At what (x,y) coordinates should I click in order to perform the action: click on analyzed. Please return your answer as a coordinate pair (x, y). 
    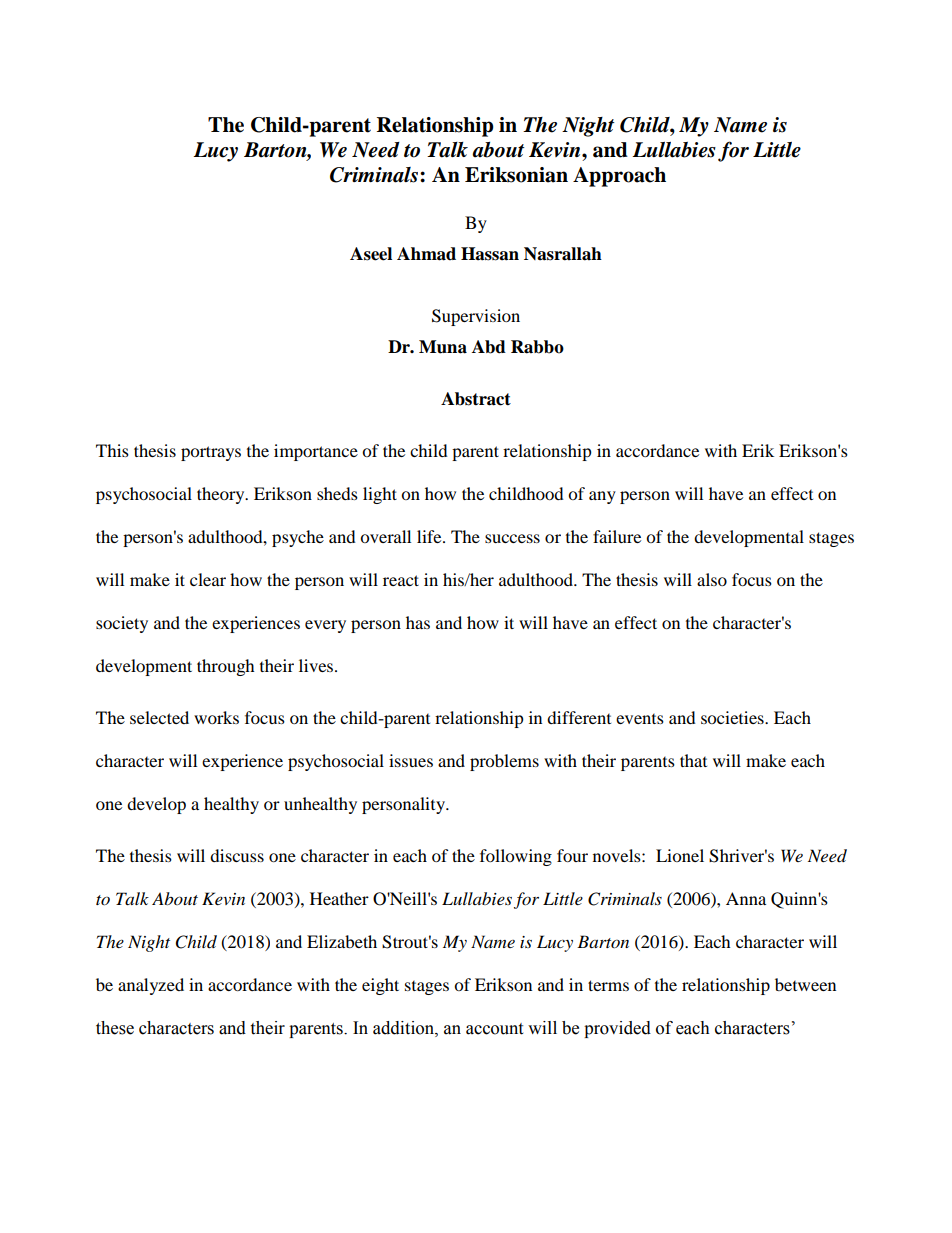
    Looking at the image, I should click on (151, 986).
